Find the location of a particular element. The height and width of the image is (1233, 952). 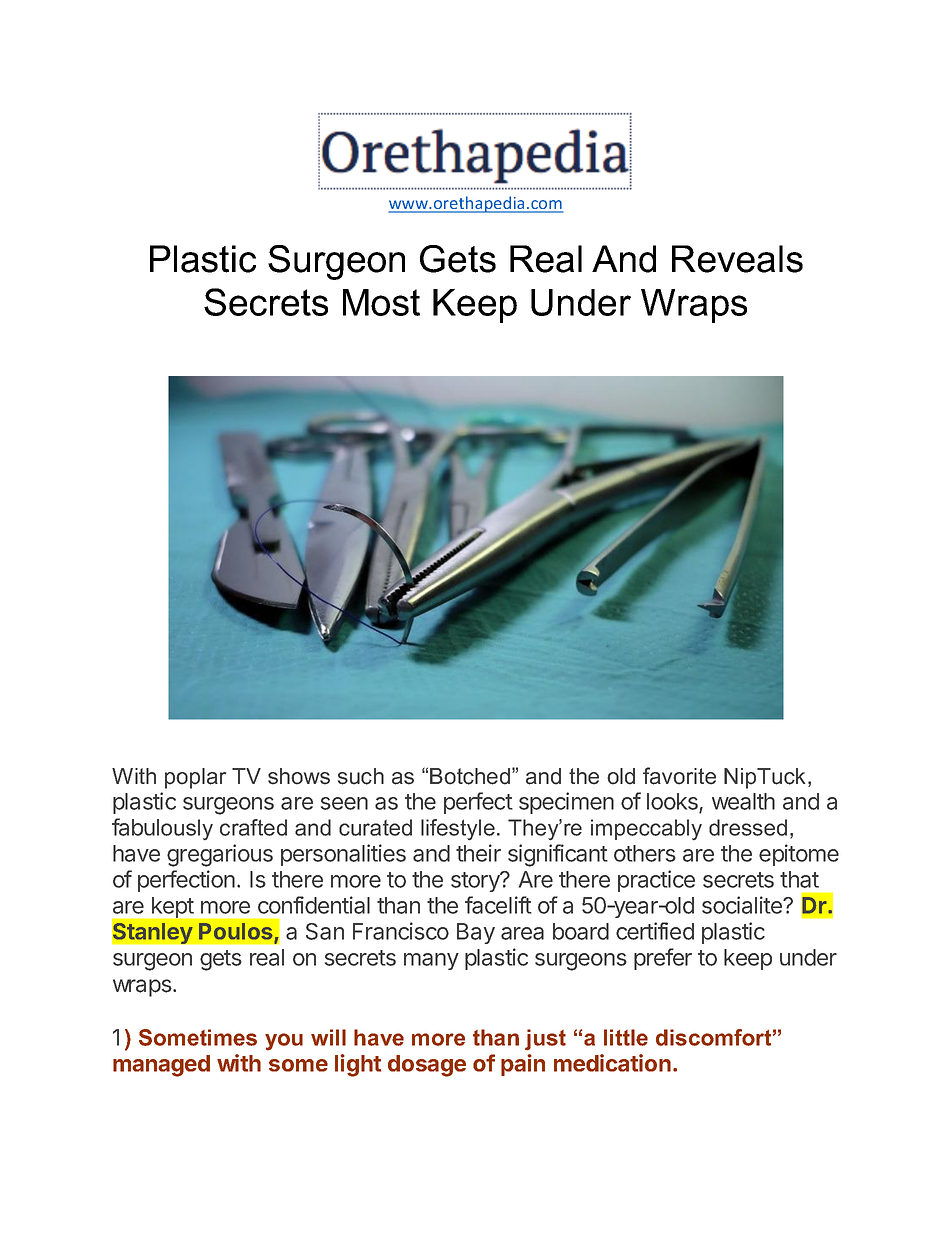

Reveals is located at coordinates (737, 259).
